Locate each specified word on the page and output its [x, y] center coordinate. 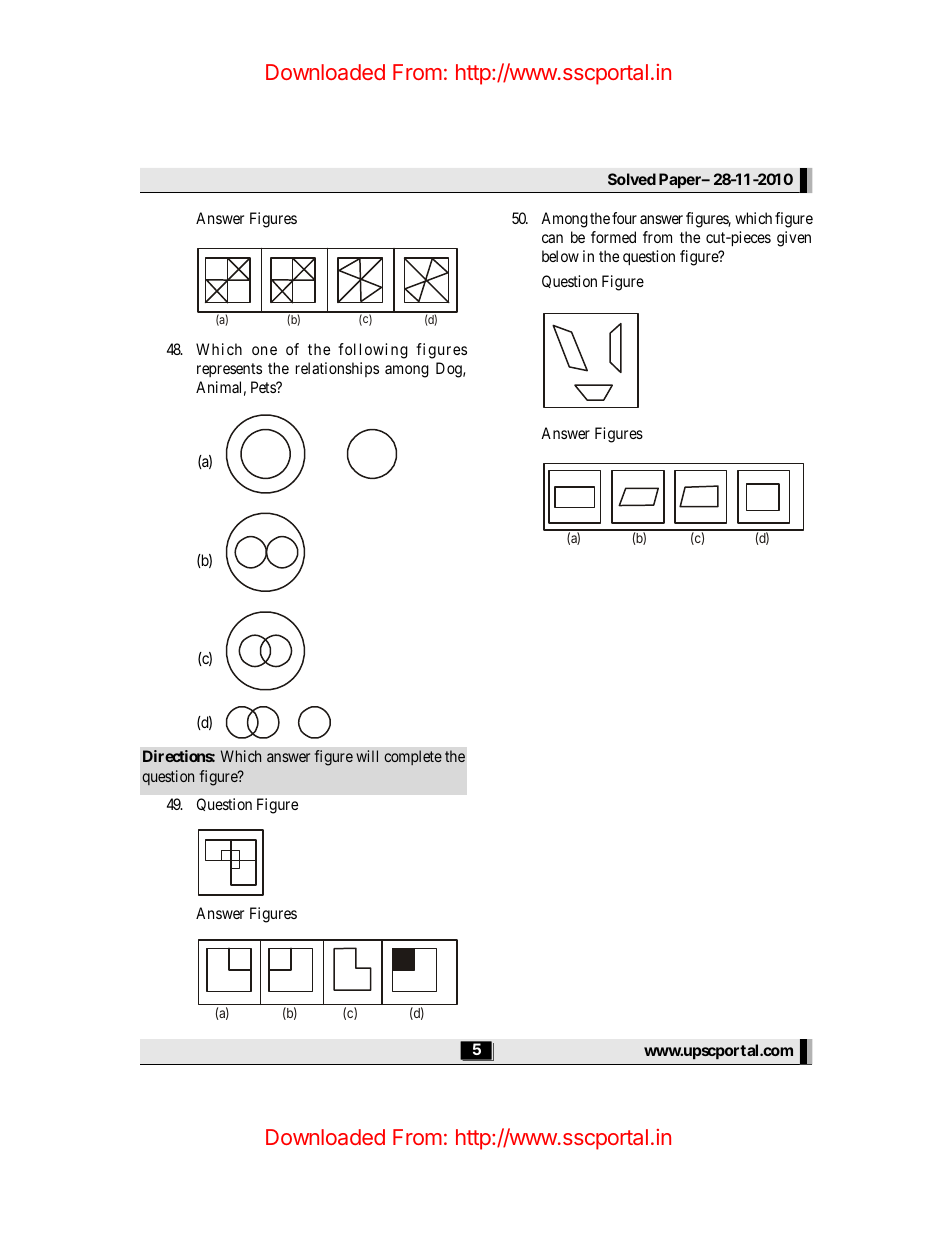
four [624, 218]
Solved [632, 179]
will [367, 756]
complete [413, 757]
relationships [337, 369]
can [552, 238]
